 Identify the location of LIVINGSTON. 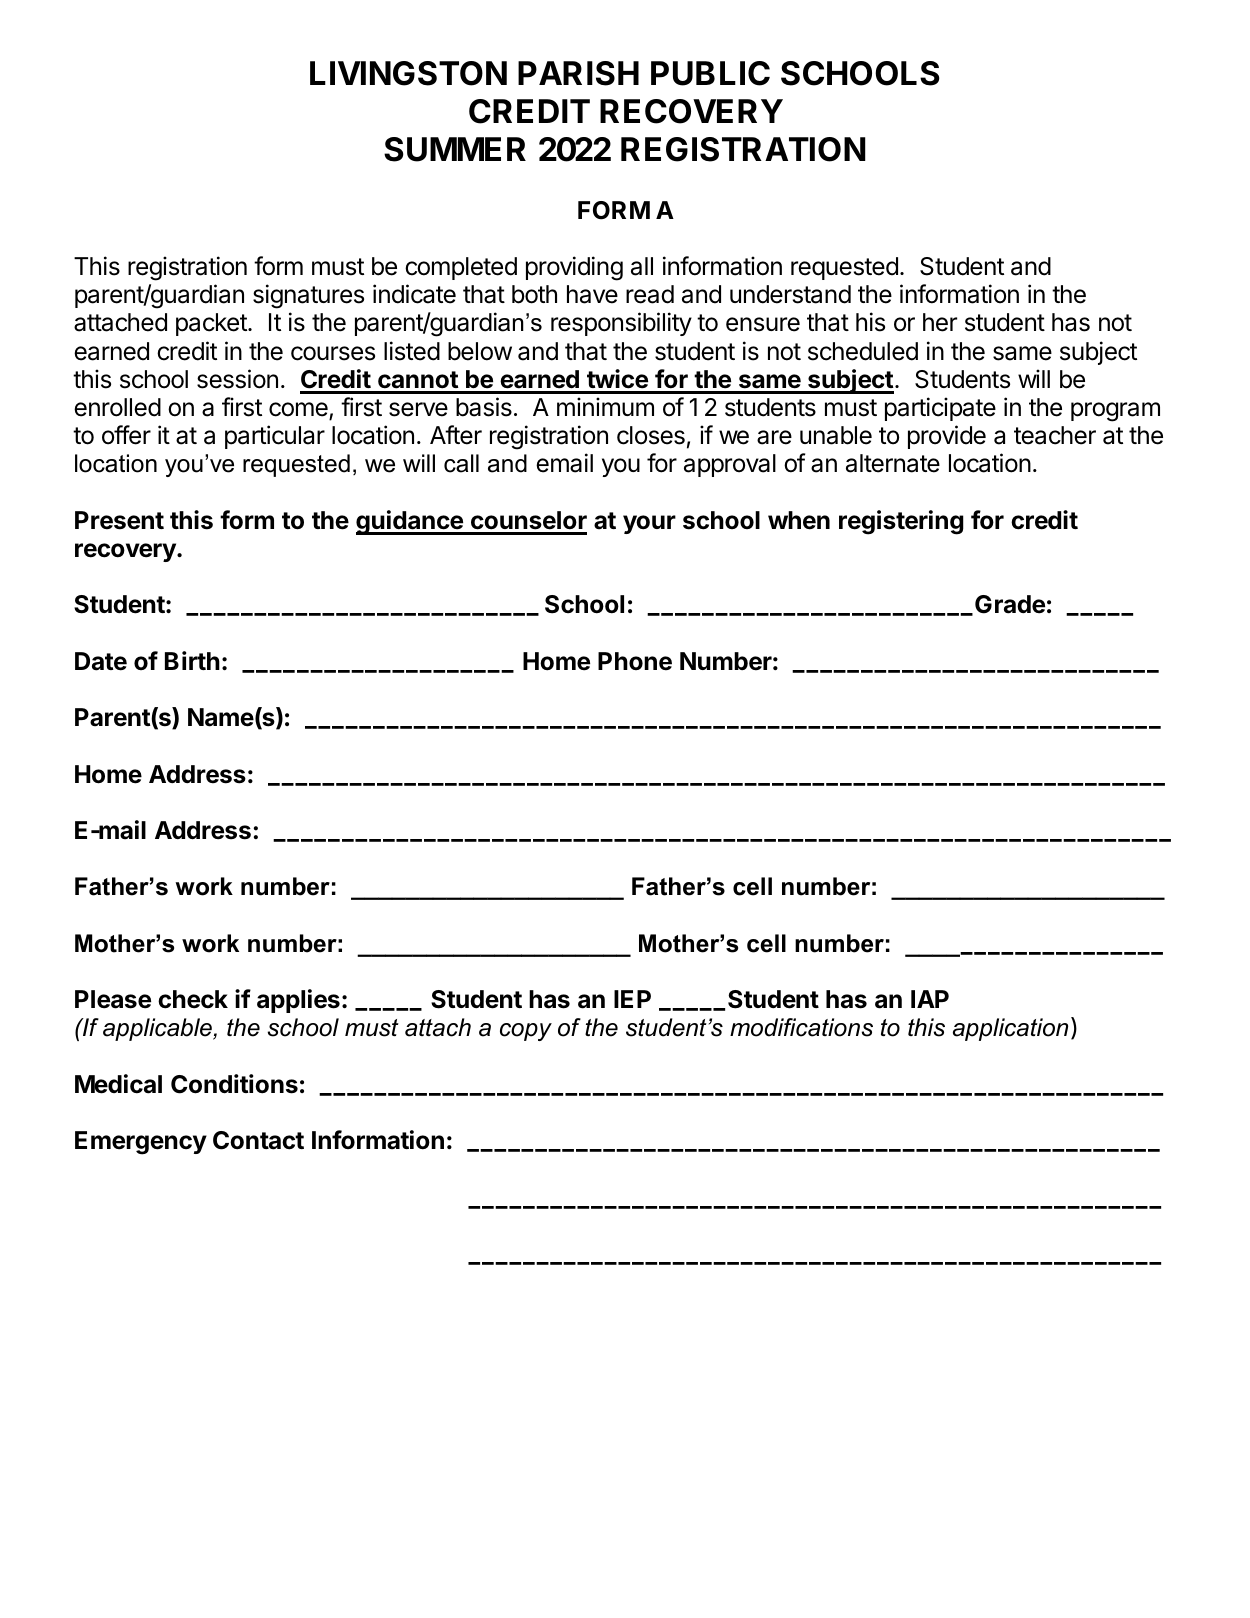
(408, 73).
